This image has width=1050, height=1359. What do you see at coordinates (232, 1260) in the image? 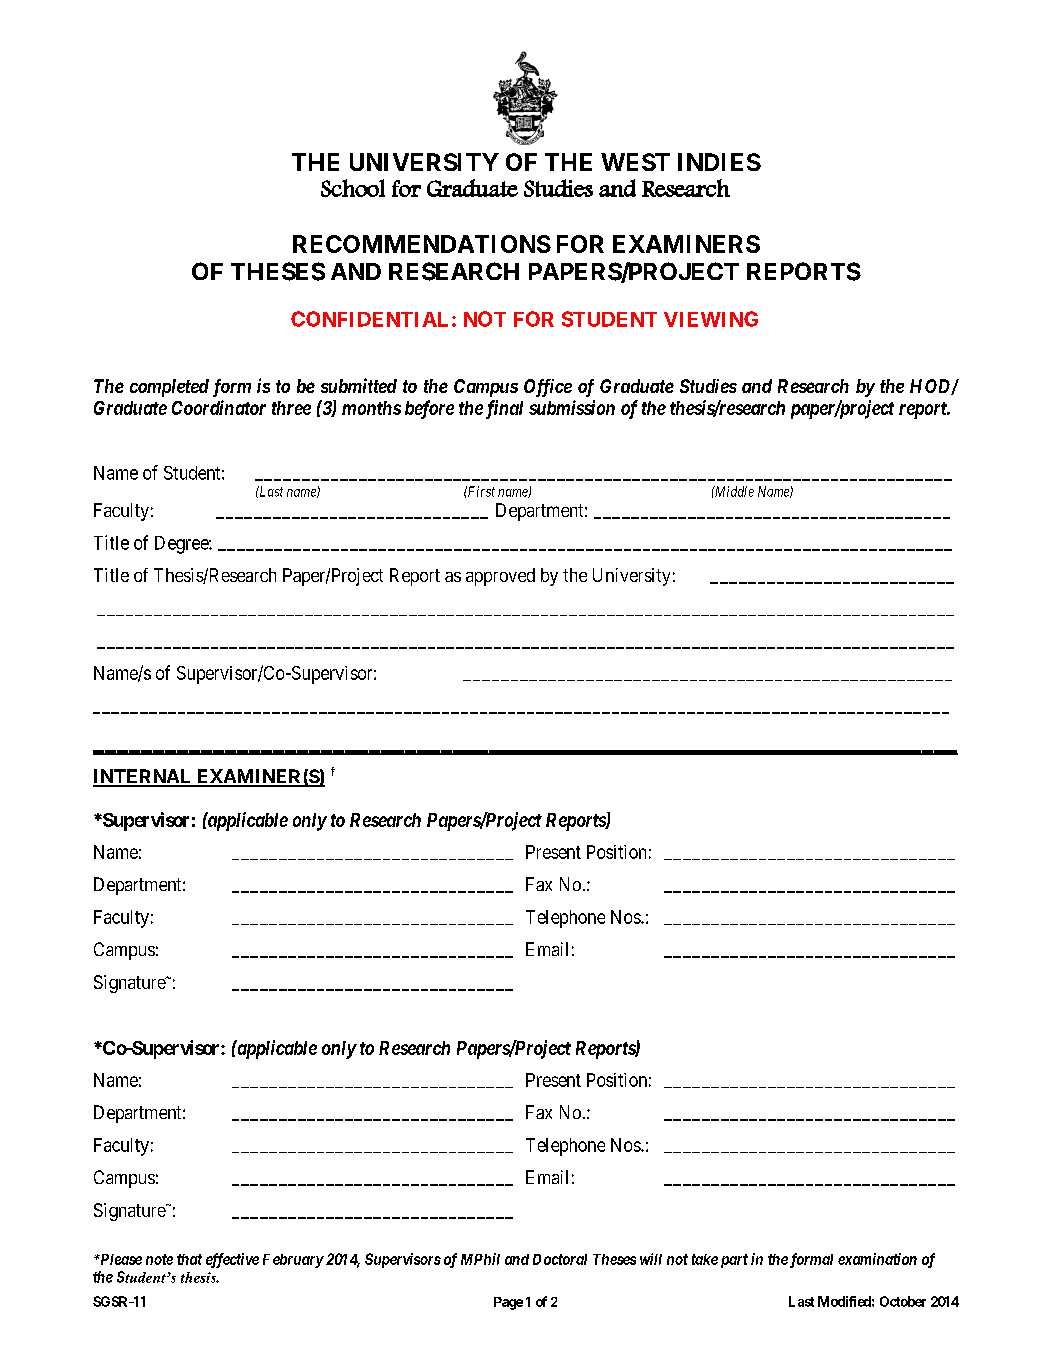
I see `effective` at bounding box center [232, 1260].
